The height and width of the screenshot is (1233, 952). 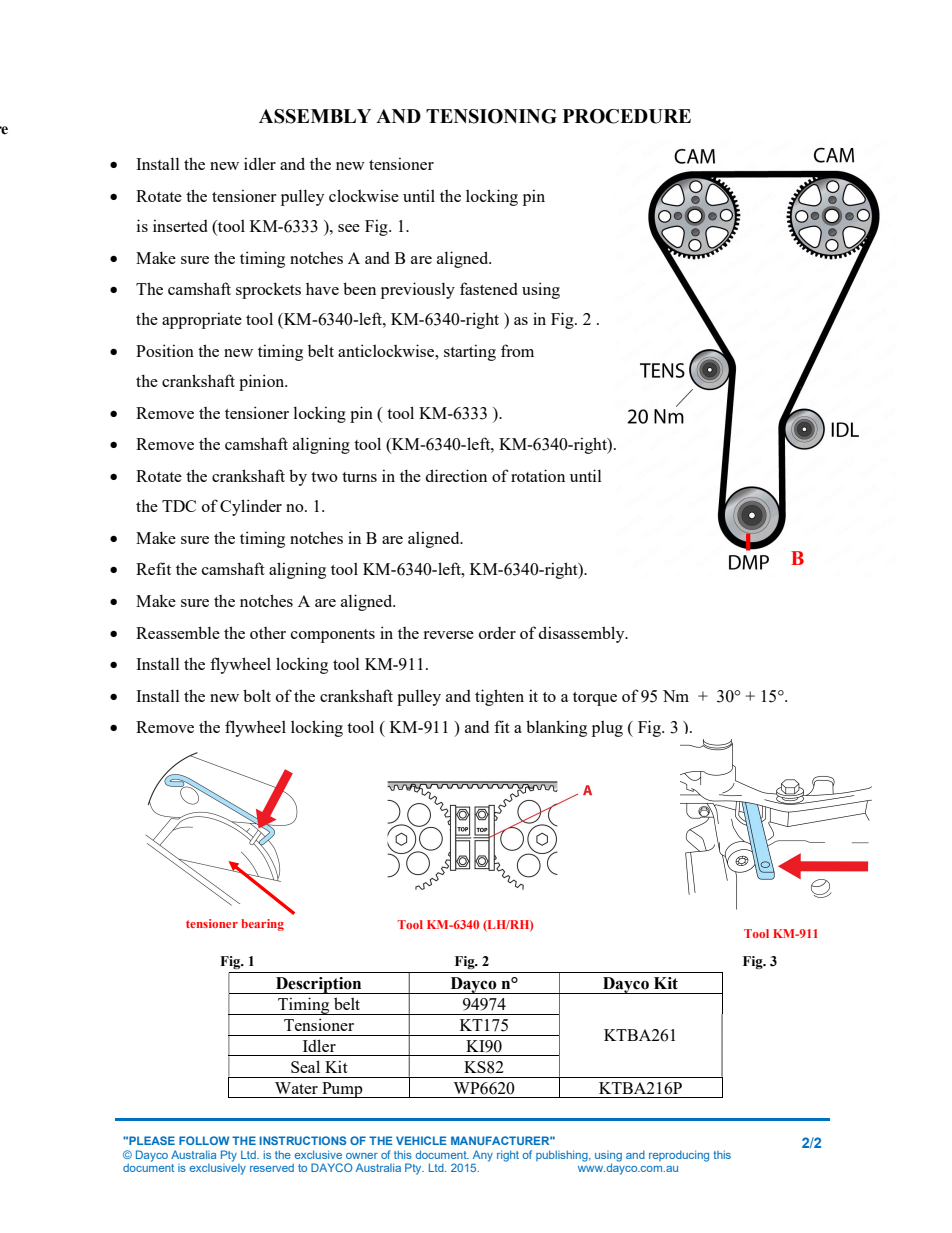 What do you see at coordinates (607, 729) in the screenshot?
I see `plug` at bounding box center [607, 729].
